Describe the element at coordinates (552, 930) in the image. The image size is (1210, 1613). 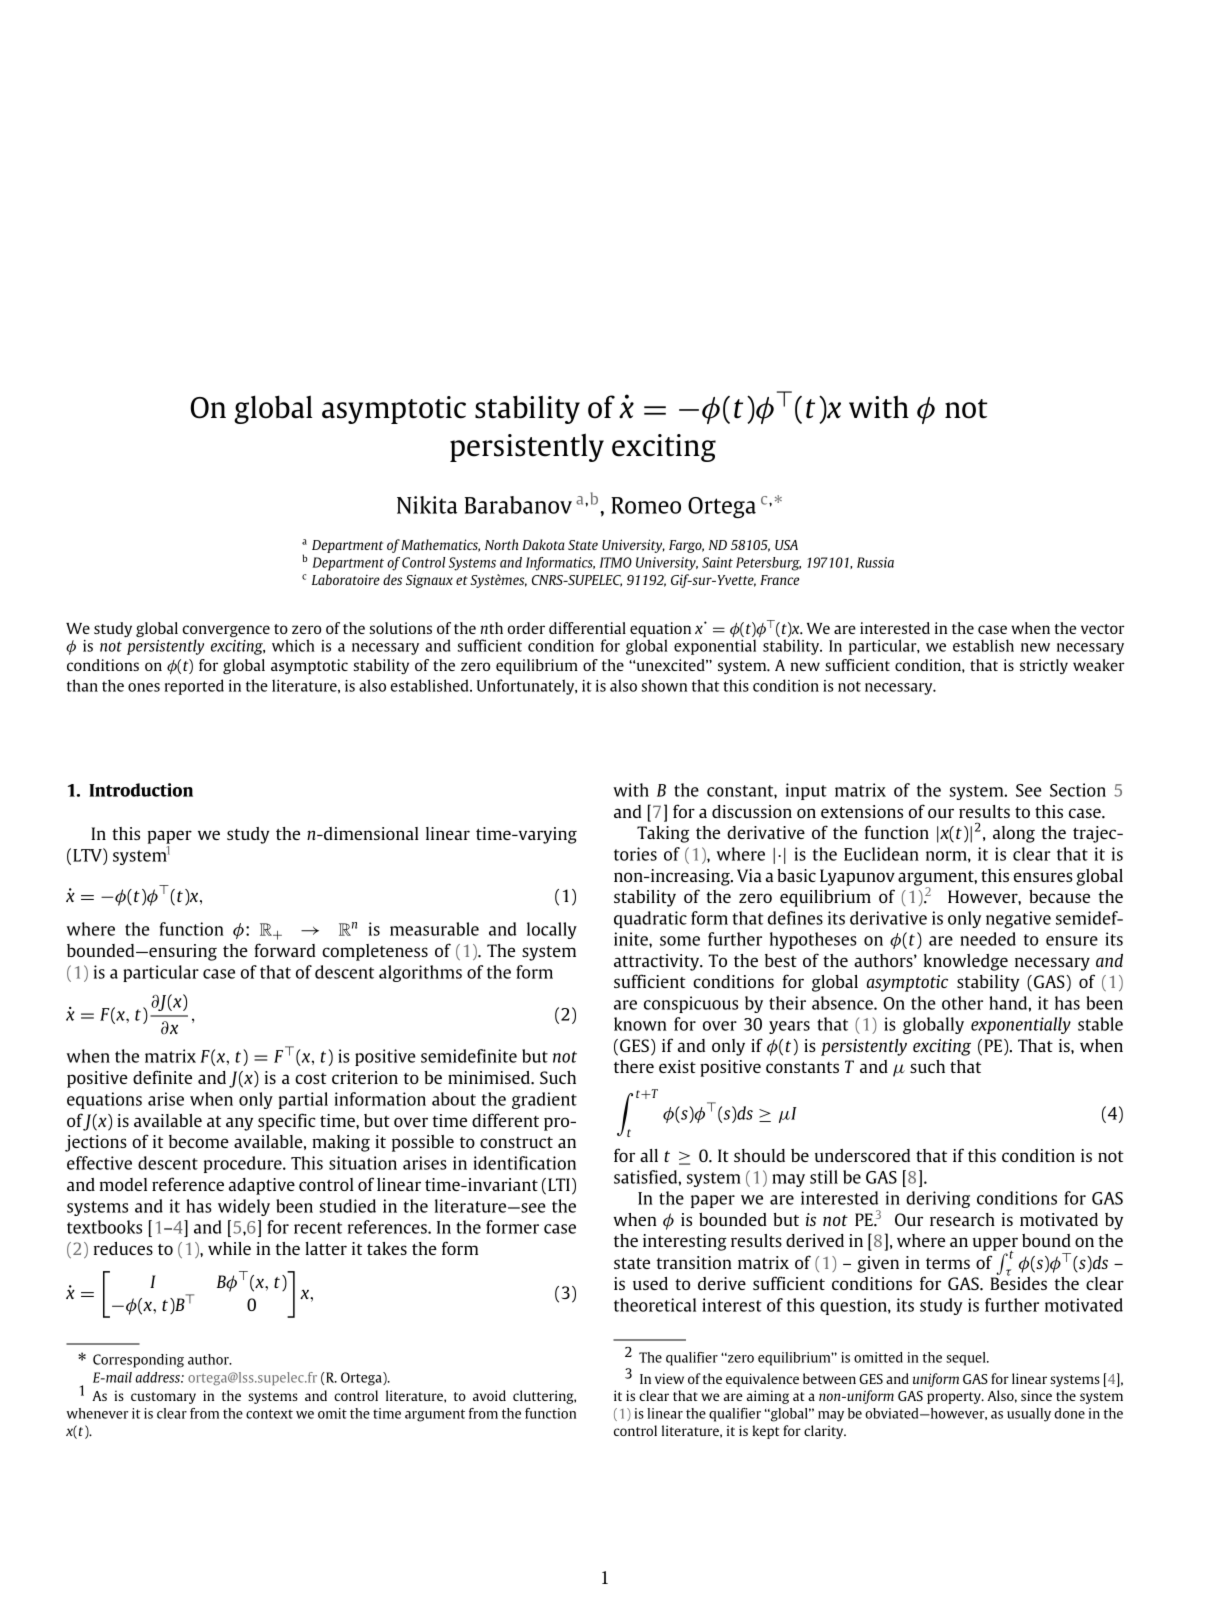
I see `locally` at that location.
